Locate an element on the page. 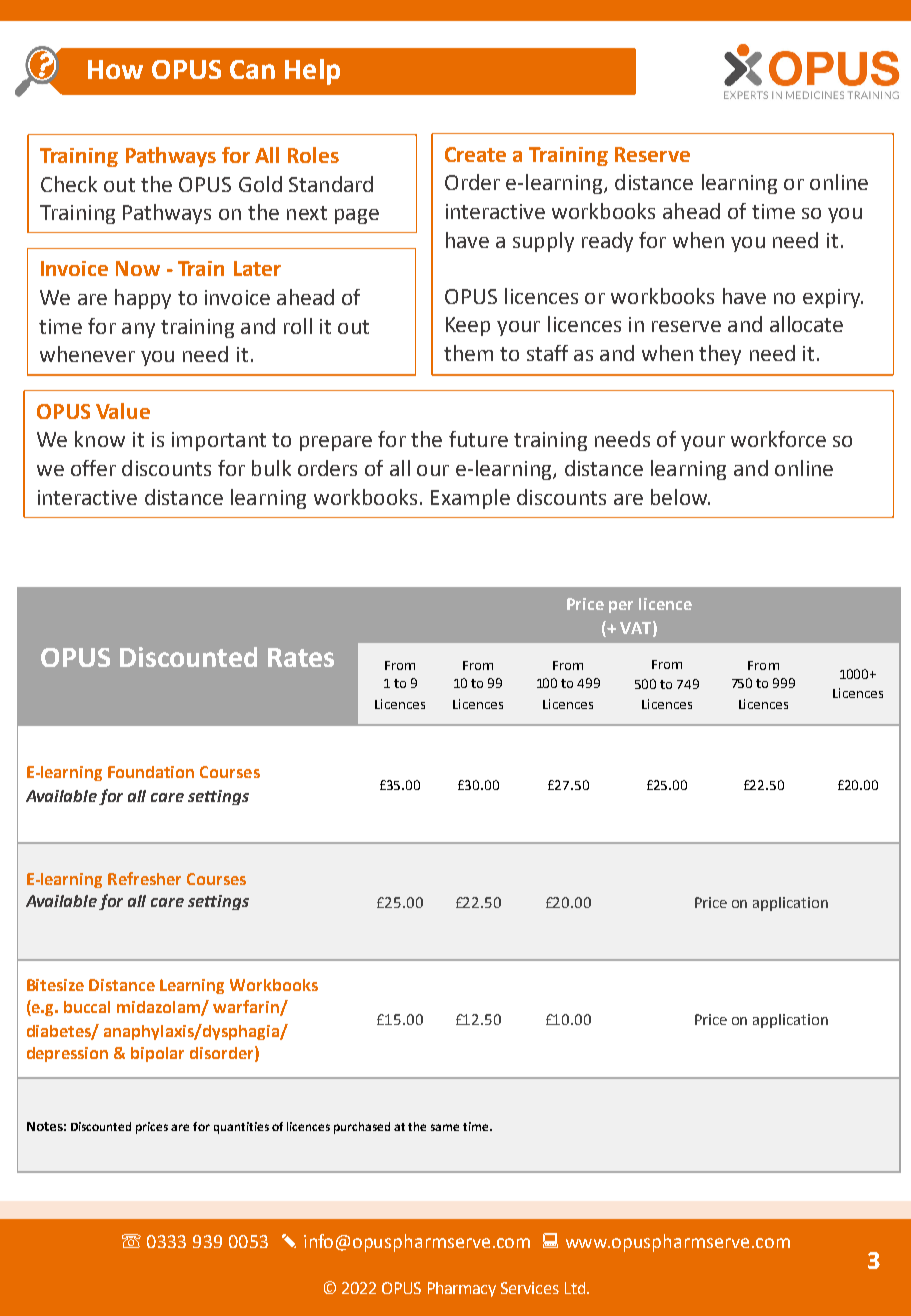 This page has height=1316, width=911. Rates is located at coordinates (301, 657).
